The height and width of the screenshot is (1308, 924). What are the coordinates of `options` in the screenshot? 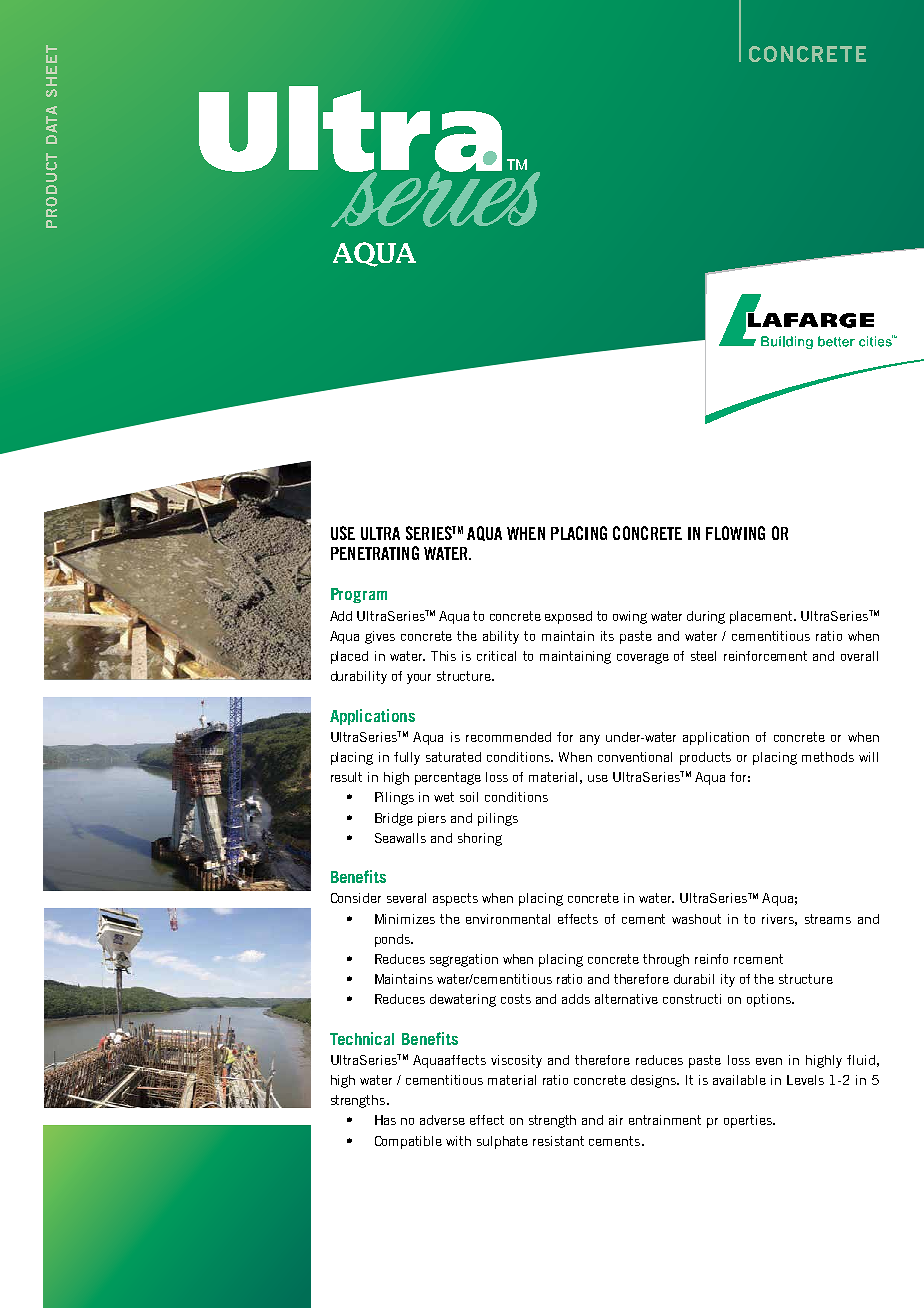 It's located at (770, 1000).
